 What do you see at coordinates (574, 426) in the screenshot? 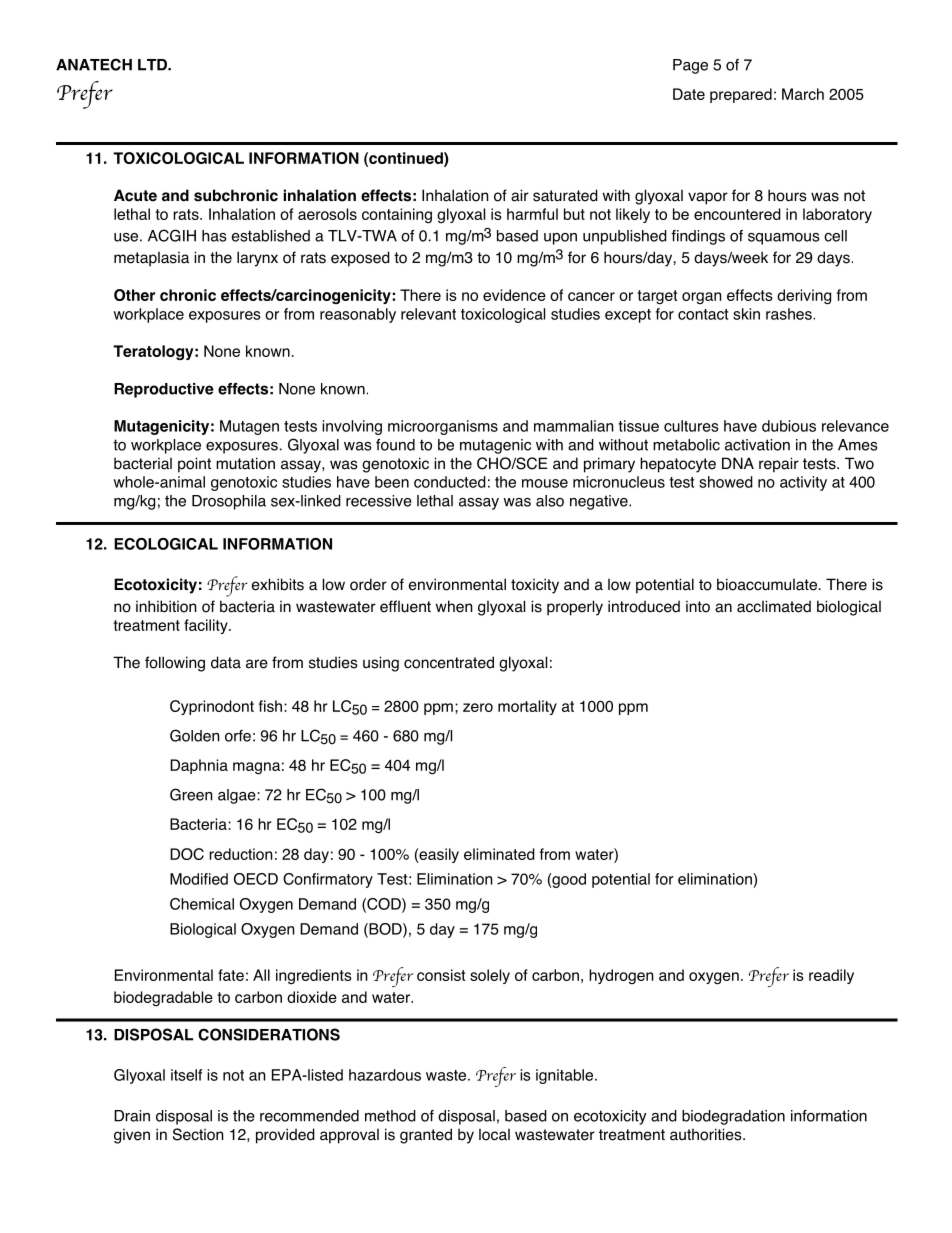
I see `mammalian` at bounding box center [574, 426].
